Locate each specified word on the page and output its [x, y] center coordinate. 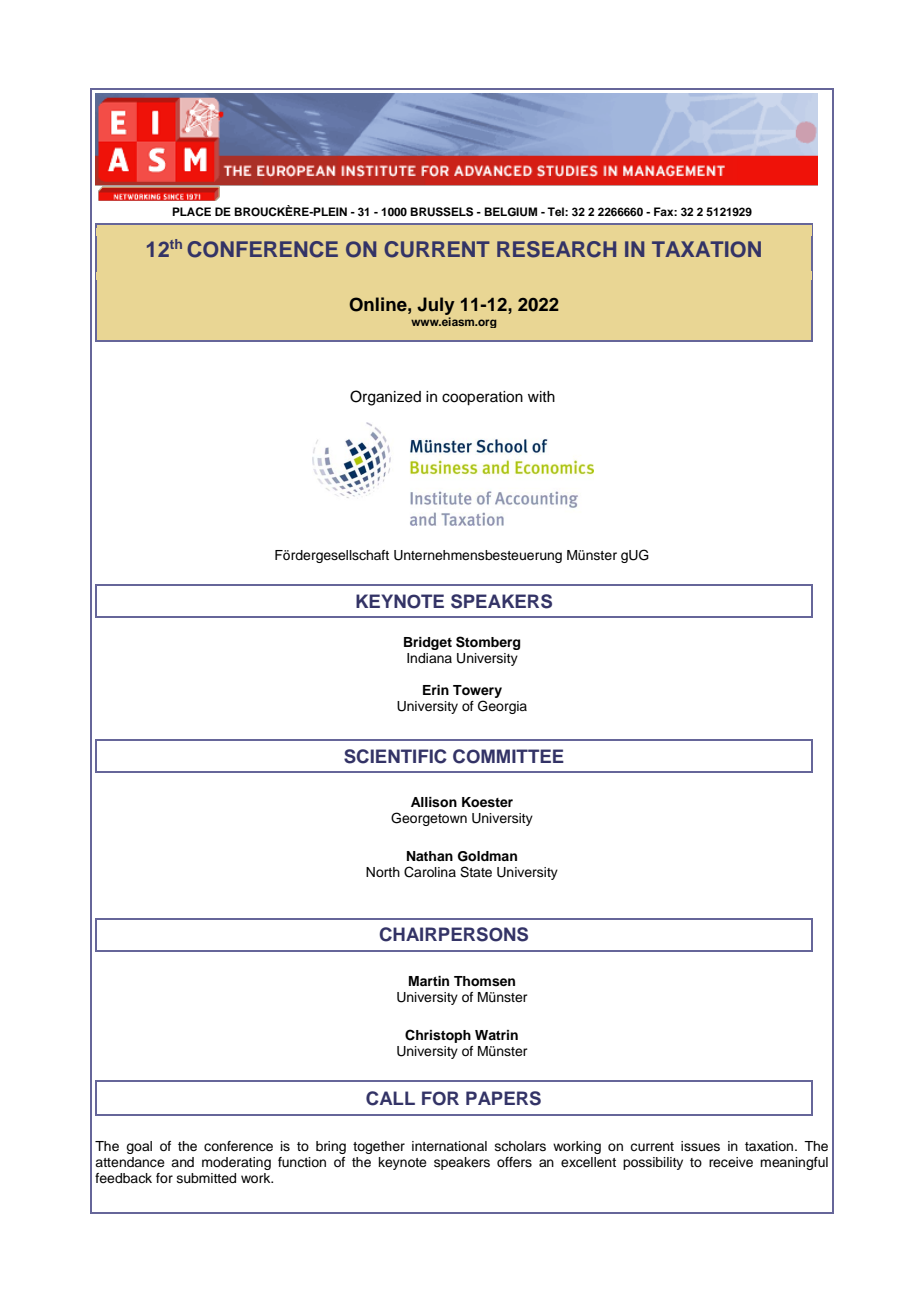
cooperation [482, 398]
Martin [429, 981]
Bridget [428, 643]
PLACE [191, 212]
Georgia [502, 707]
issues [700, 1146]
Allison [434, 802]
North [383, 872]
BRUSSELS [441, 212]
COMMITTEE [508, 756]
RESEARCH [556, 249]
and [182, 1162]
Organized [385, 398]
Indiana [429, 658]
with [541, 396]
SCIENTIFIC [395, 756]
